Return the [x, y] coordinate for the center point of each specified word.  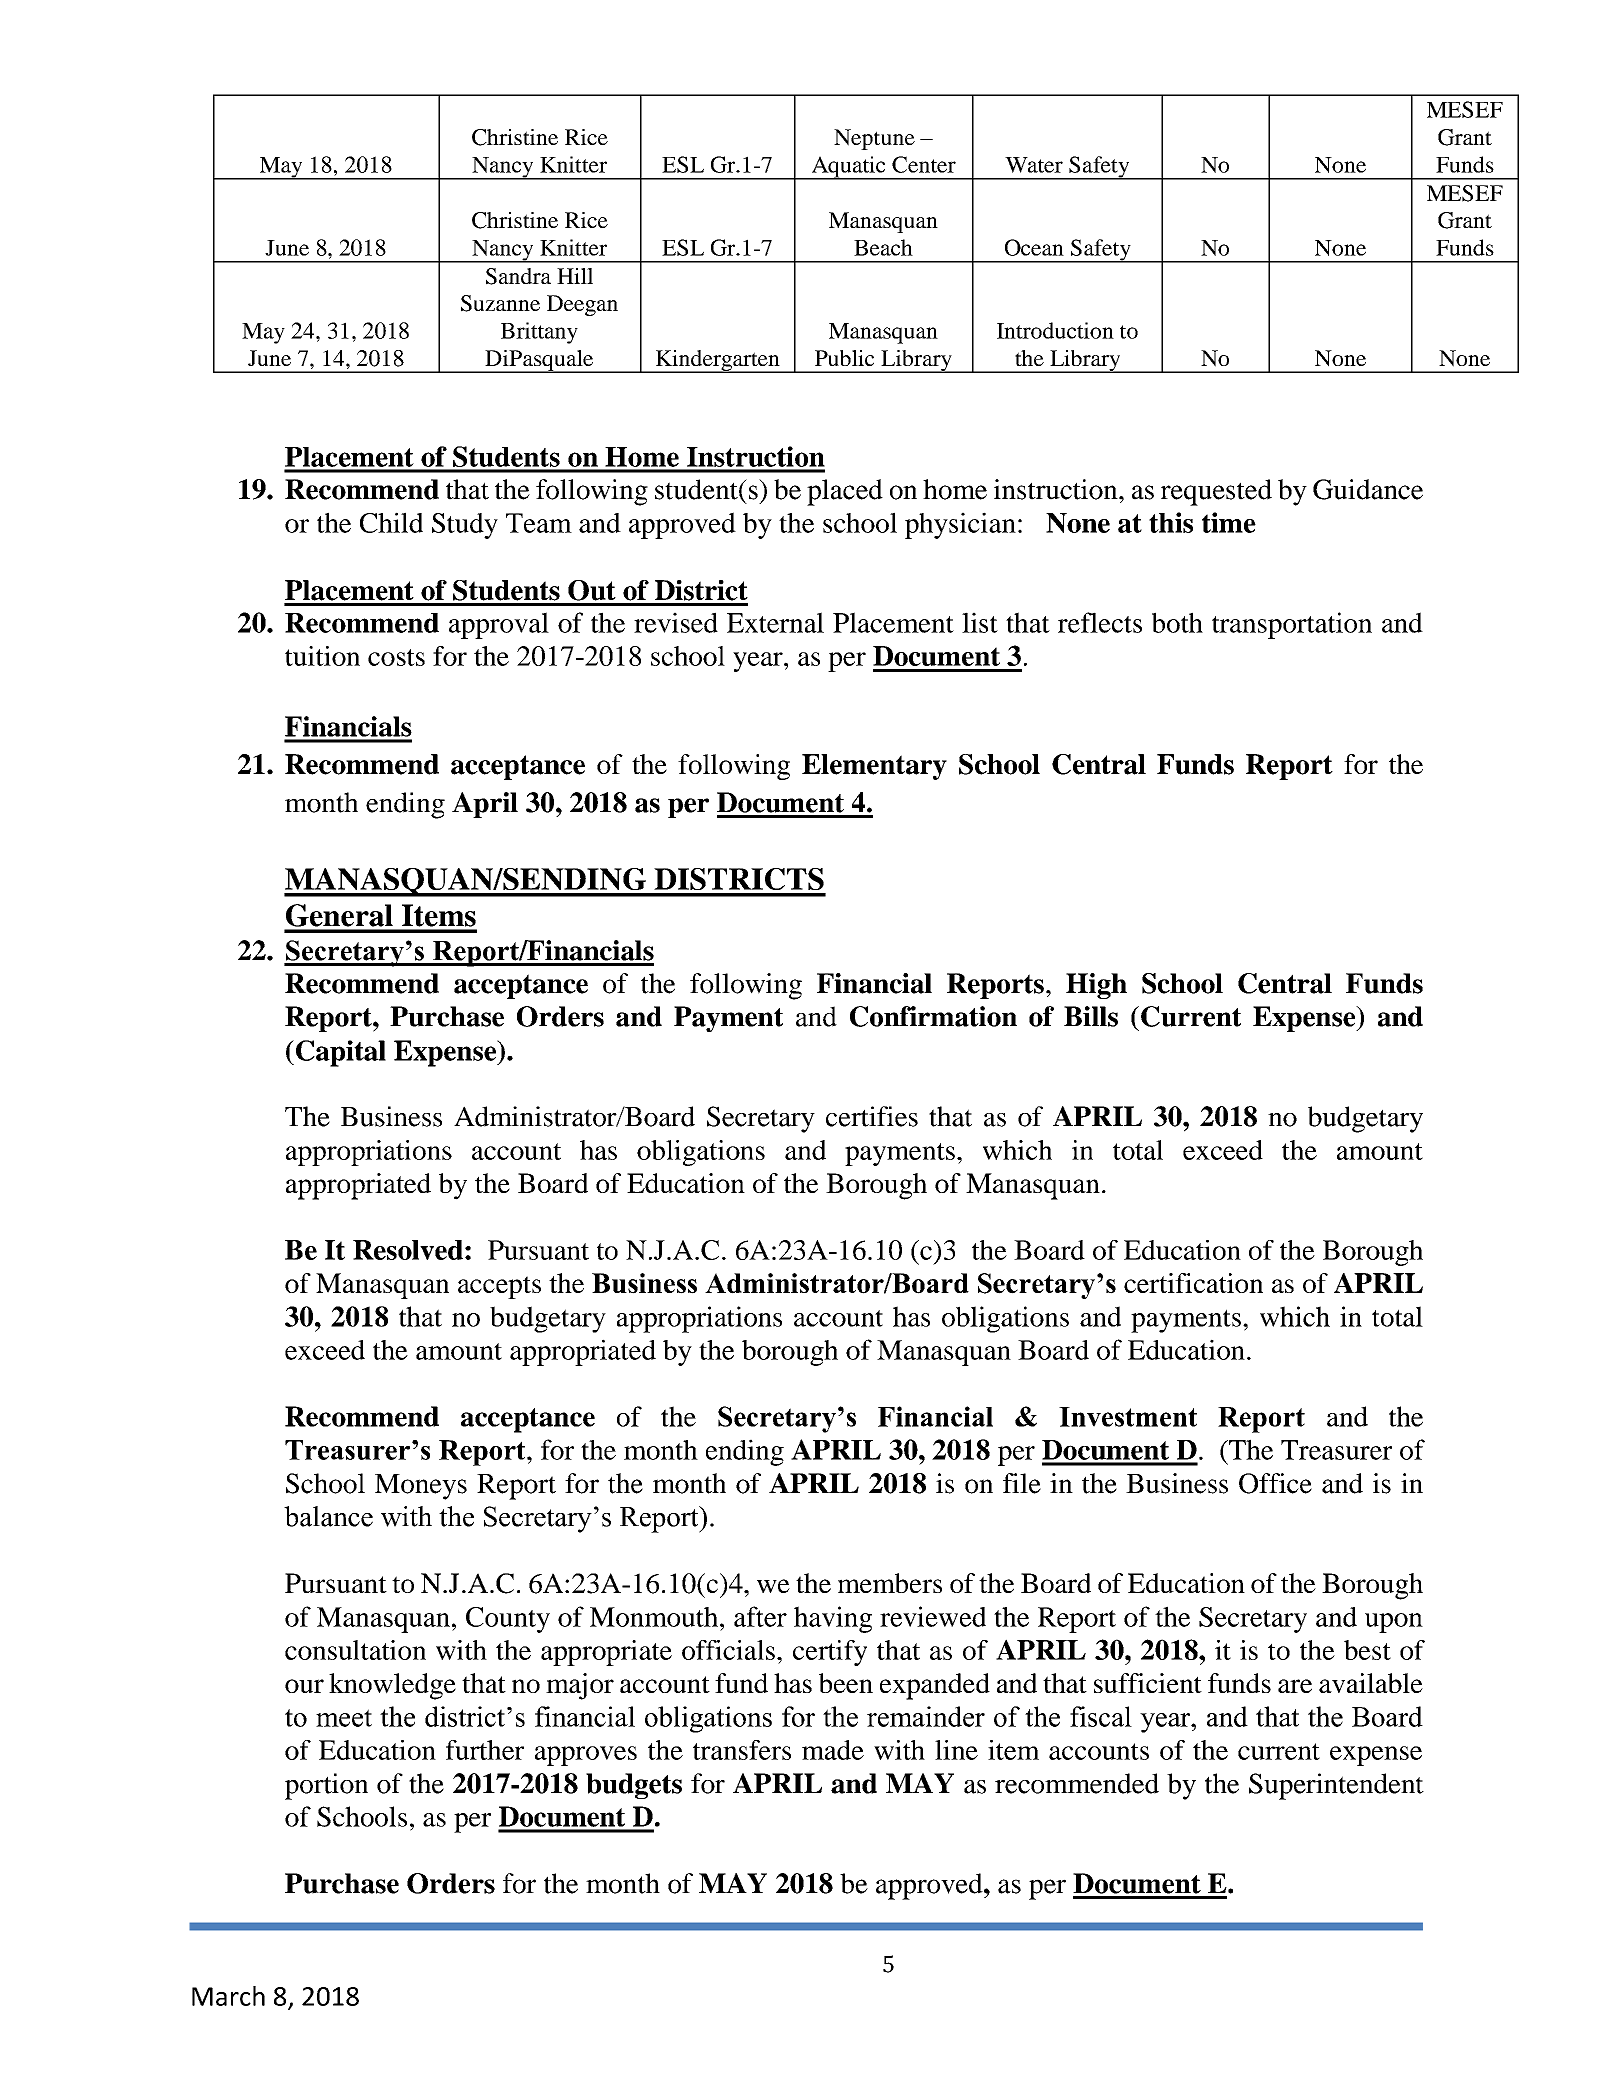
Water [1034, 165]
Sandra [518, 276]
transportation [1292, 625]
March [228, 1996]
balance [328, 1516]
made [833, 1750]
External [775, 622]
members [890, 1583]
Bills [1091, 1016]
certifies [872, 1116]
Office [1275, 1483]
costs [396, 657]
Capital [339, 1053]
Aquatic [848, 168]
